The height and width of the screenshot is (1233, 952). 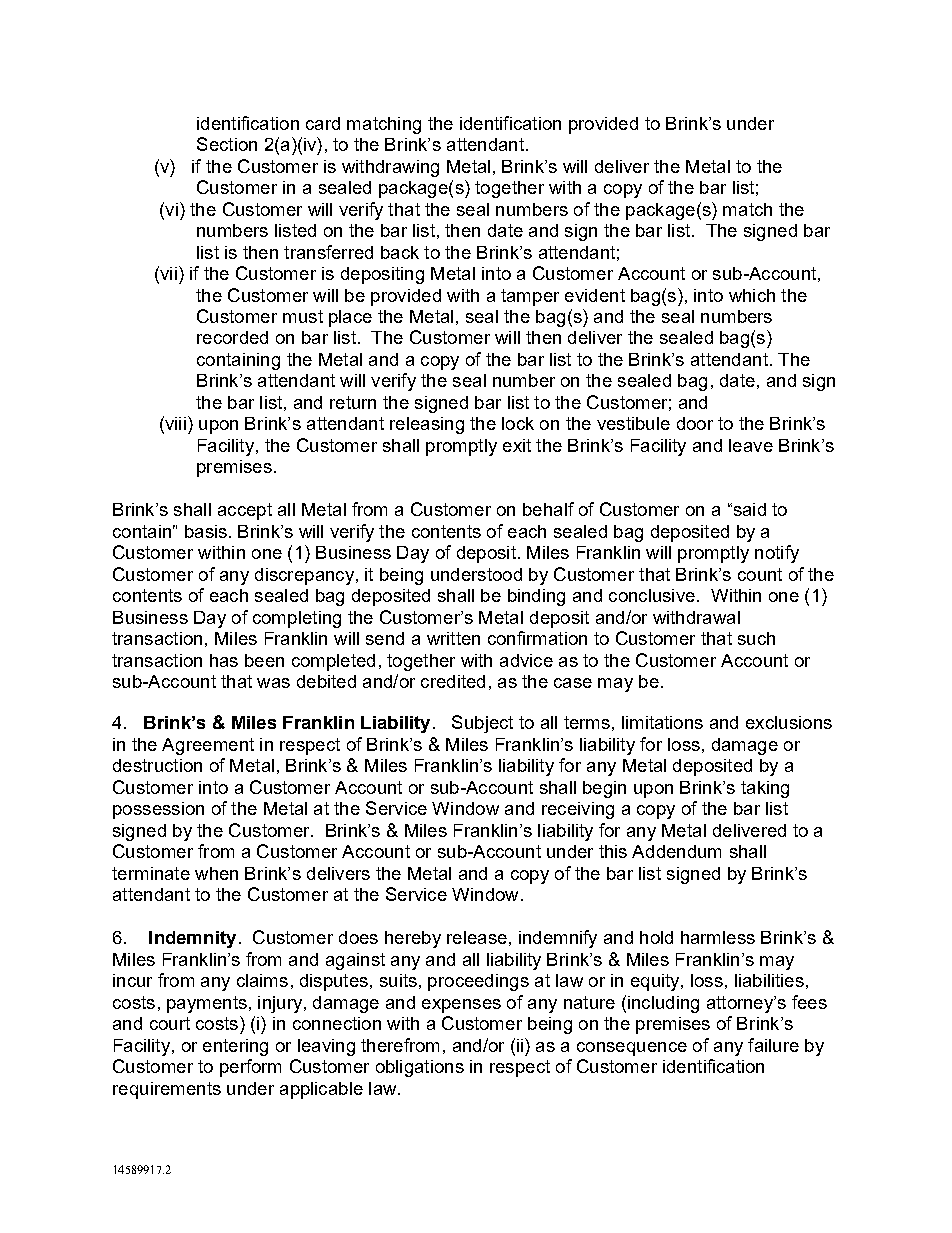 I want to click on Section, so click(x=227, y=144).
